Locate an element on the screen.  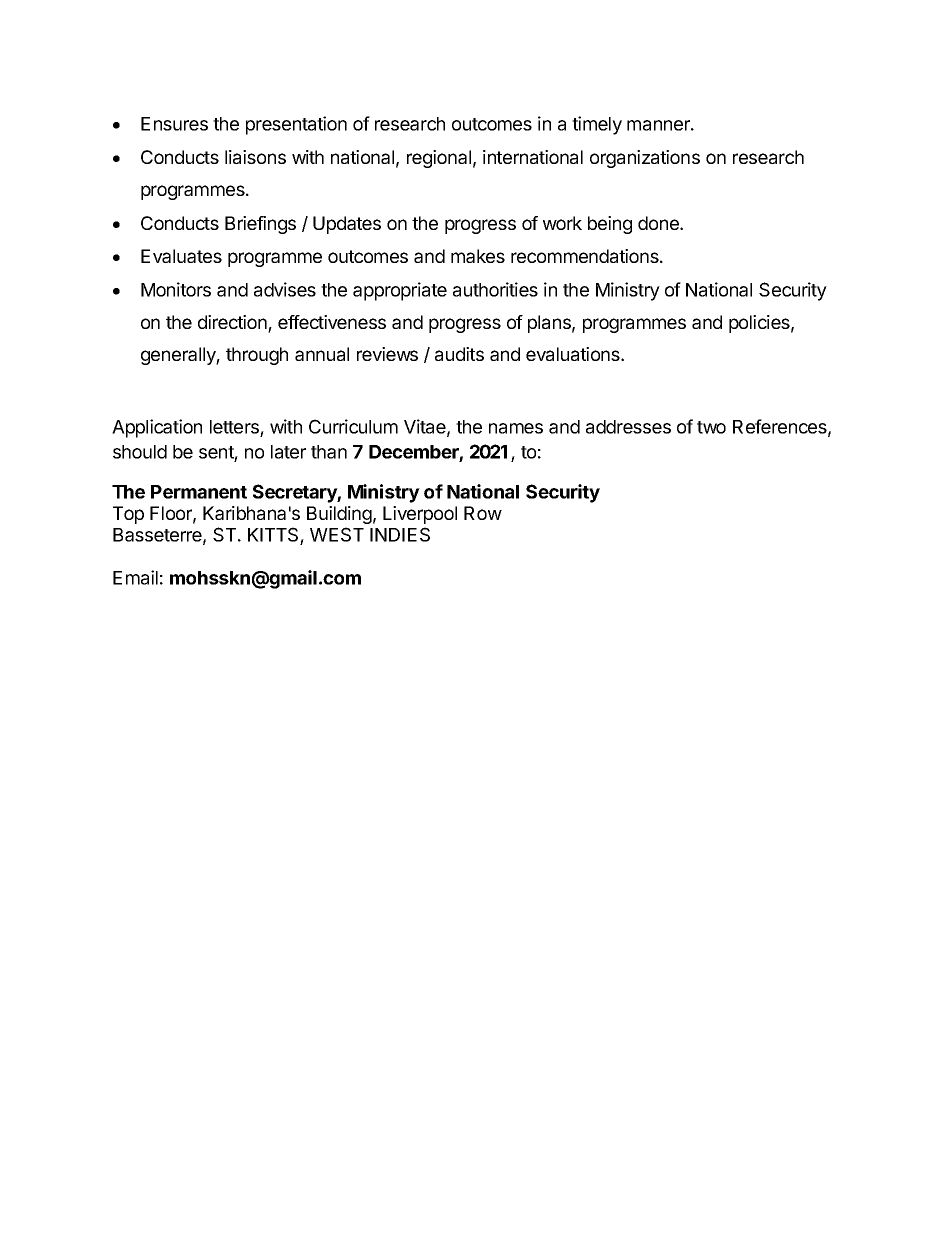
Monitors is located at coordinates (176, 289).
